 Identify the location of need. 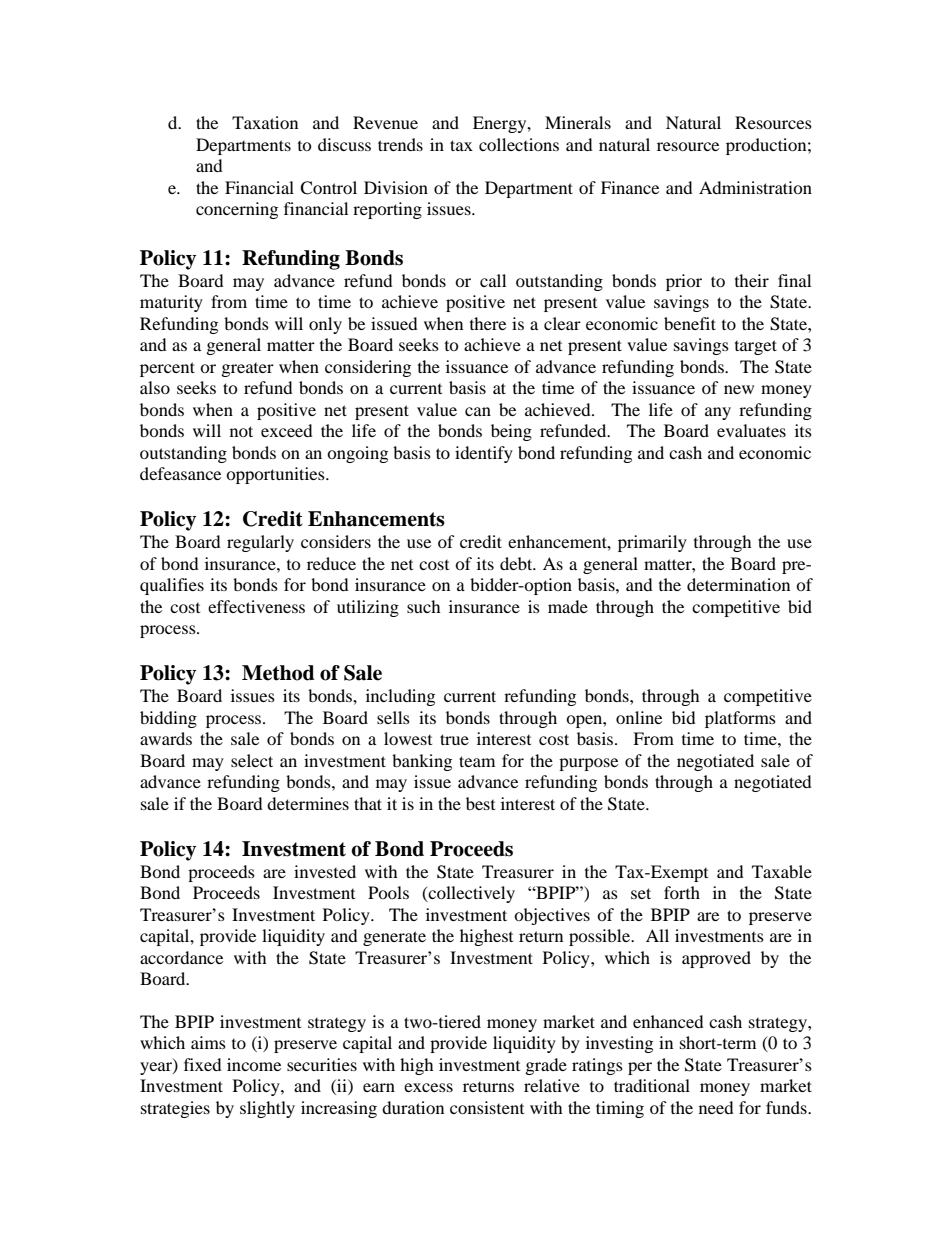
(716, 1107).
